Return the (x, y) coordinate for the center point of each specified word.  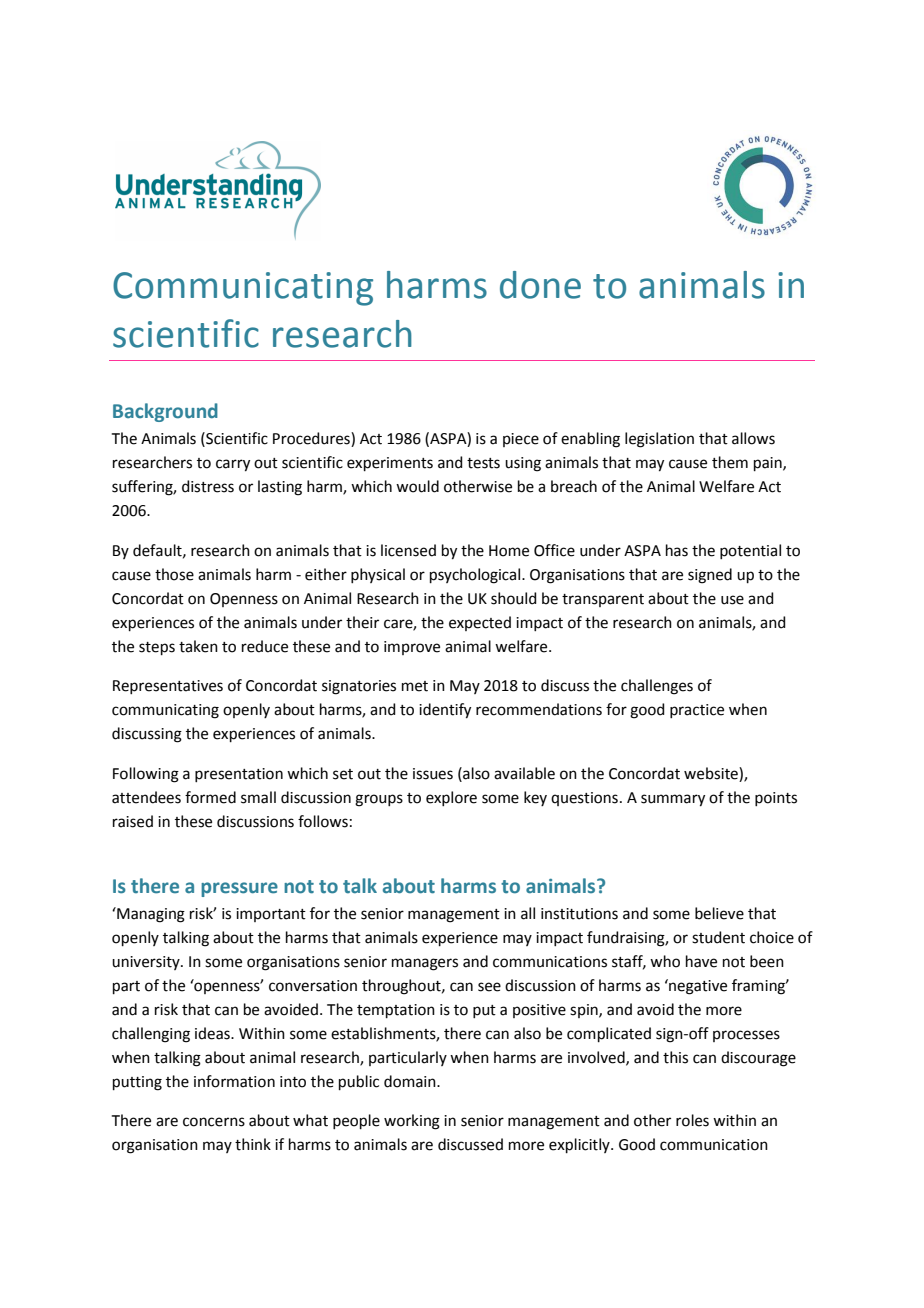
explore (451, 798)
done (540, 285)
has (677, 550)
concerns (214, 1122)
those (174, 574)
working (412, 1122)
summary (673, 800)
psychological (476, 576)
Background (165, 412)
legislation (659, 440)
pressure (239, 889)
